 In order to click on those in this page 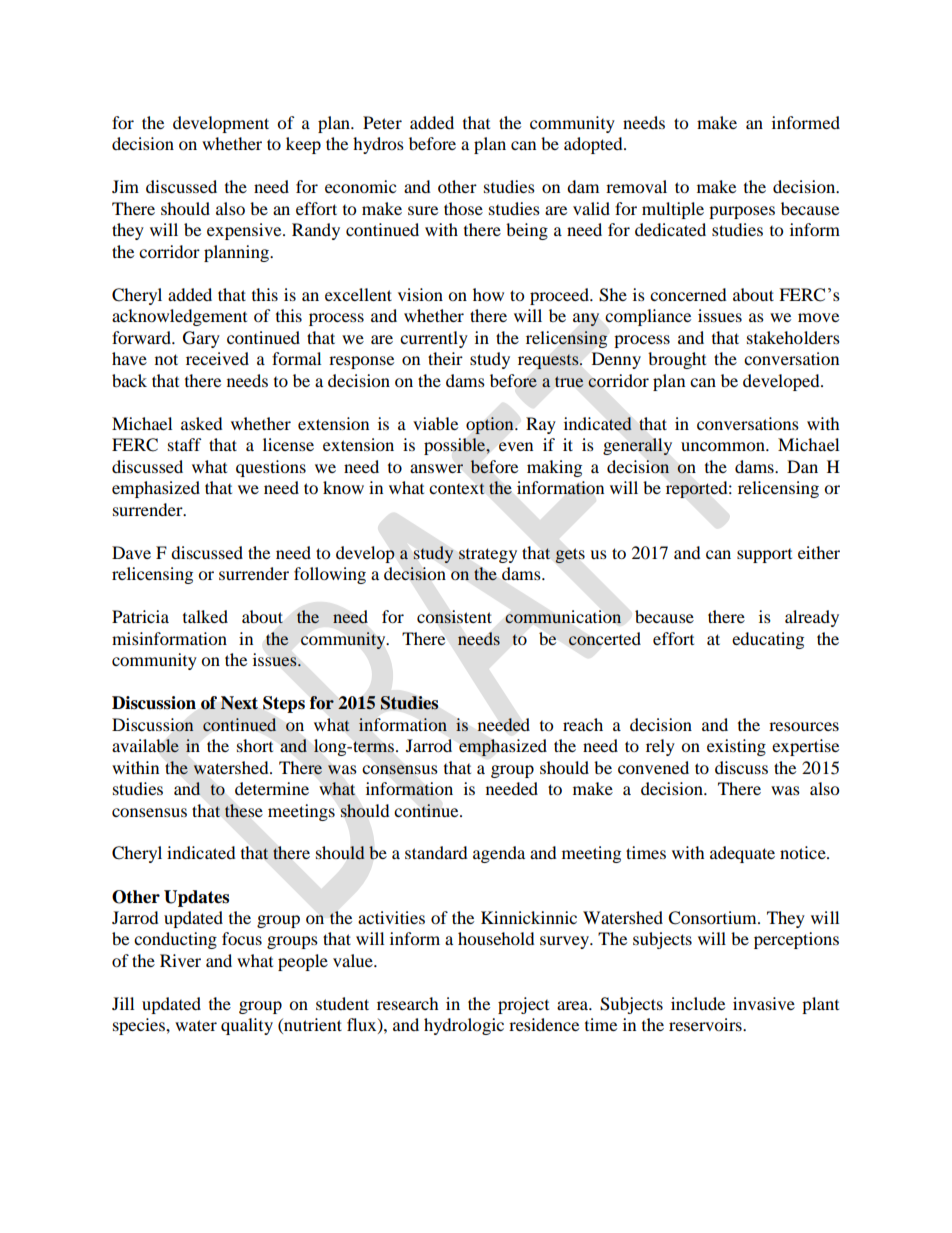, I will do `click(463, 208)`.
